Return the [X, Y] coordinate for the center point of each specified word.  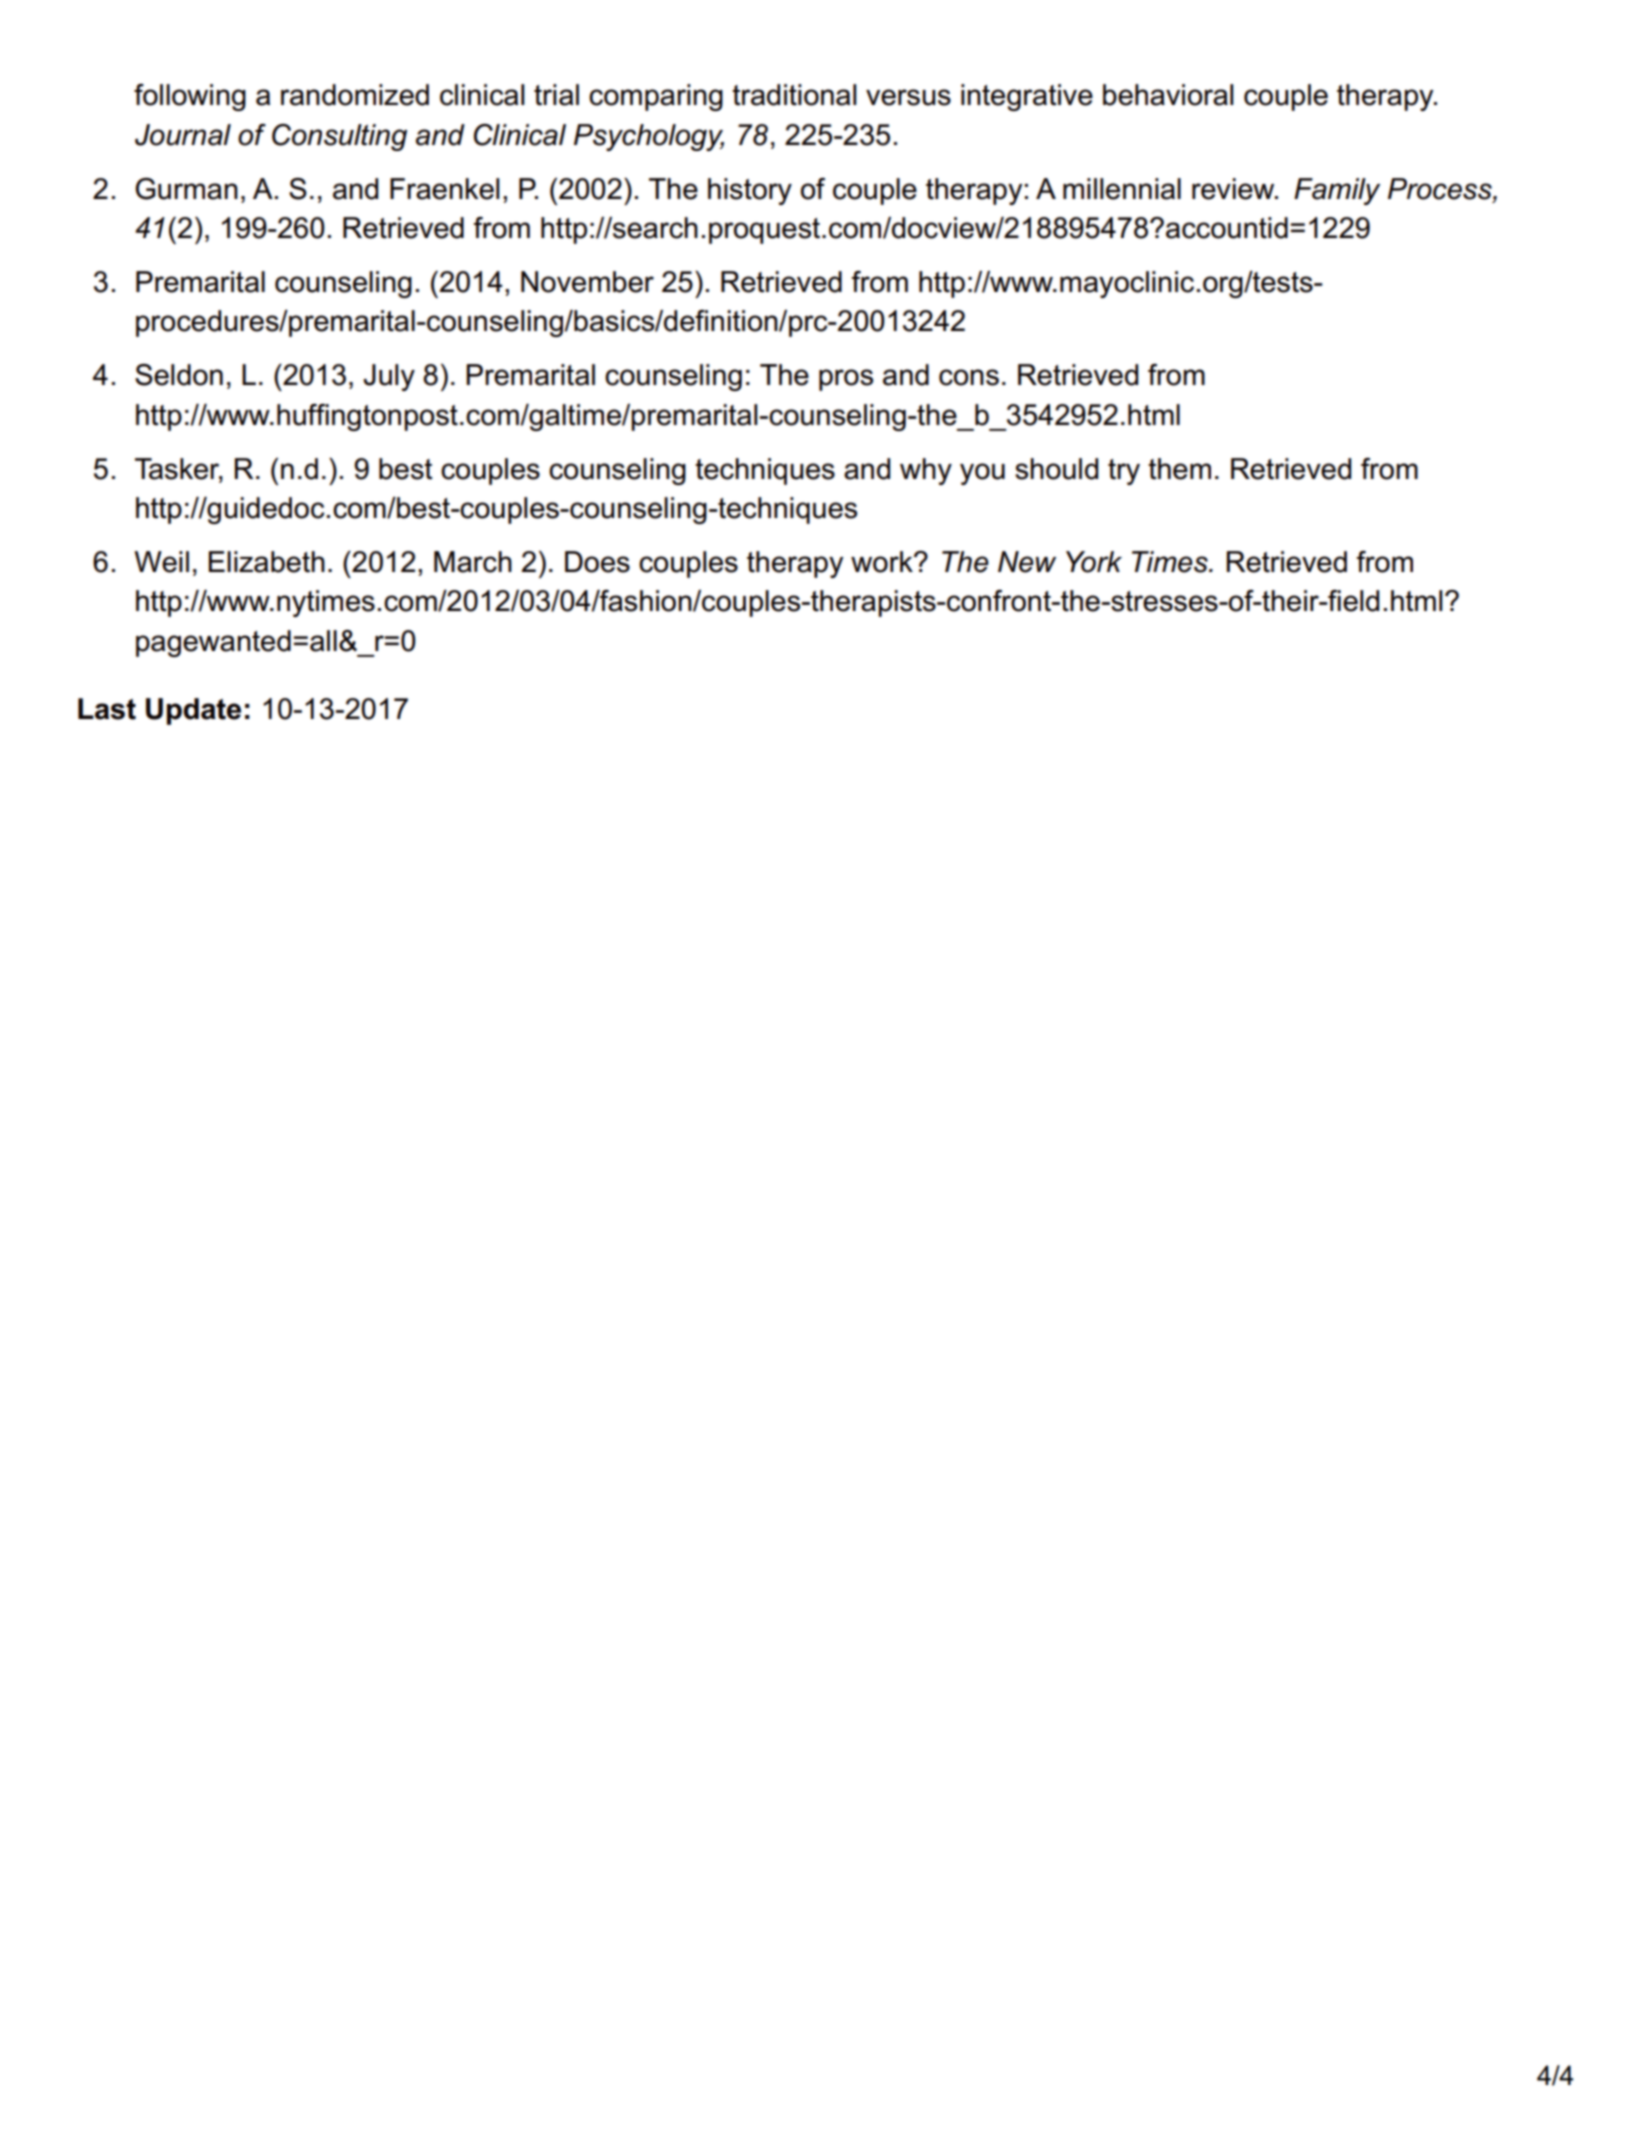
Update [193, 711]
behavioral [1168, 95]
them [1179, 469]
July [389, 377]
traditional [794, 95]
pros [846, 380]
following [190, 97]
